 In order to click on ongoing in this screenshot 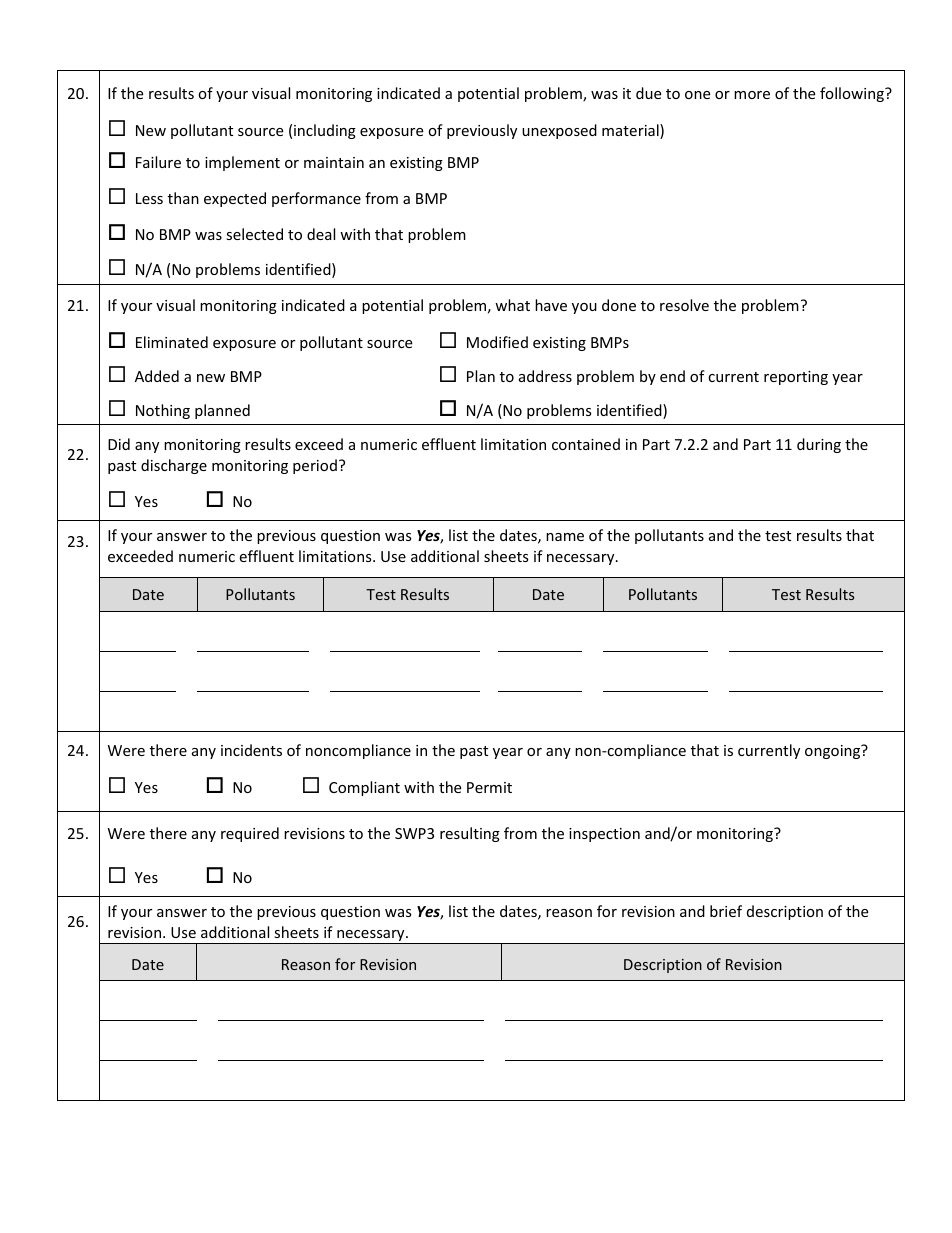, I will do `click(834, 751)`.
